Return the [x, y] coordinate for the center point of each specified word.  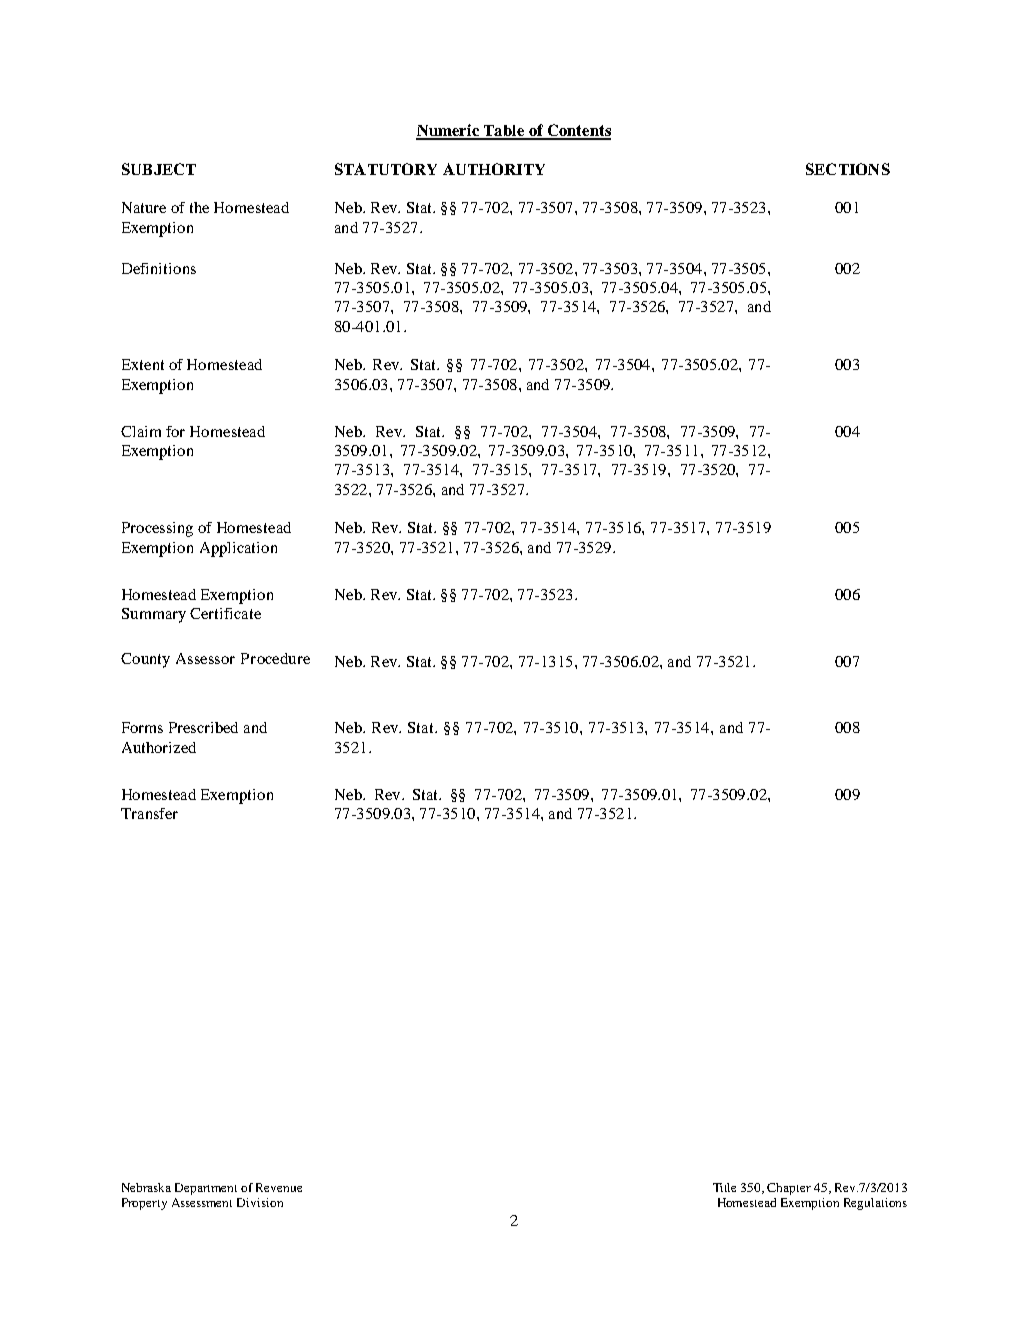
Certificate [225, 613]
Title [724, 1187]
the [199, 207]
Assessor [205, 658]
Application [238, 549]
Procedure [275, 658]
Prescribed [203, 727]
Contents [578, 131]
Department [206, 1189]
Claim [141, 431]
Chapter [789, 1189]
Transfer [149, 813]
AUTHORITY [494, 169]
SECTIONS [848, 169]
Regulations [875, 1204]
